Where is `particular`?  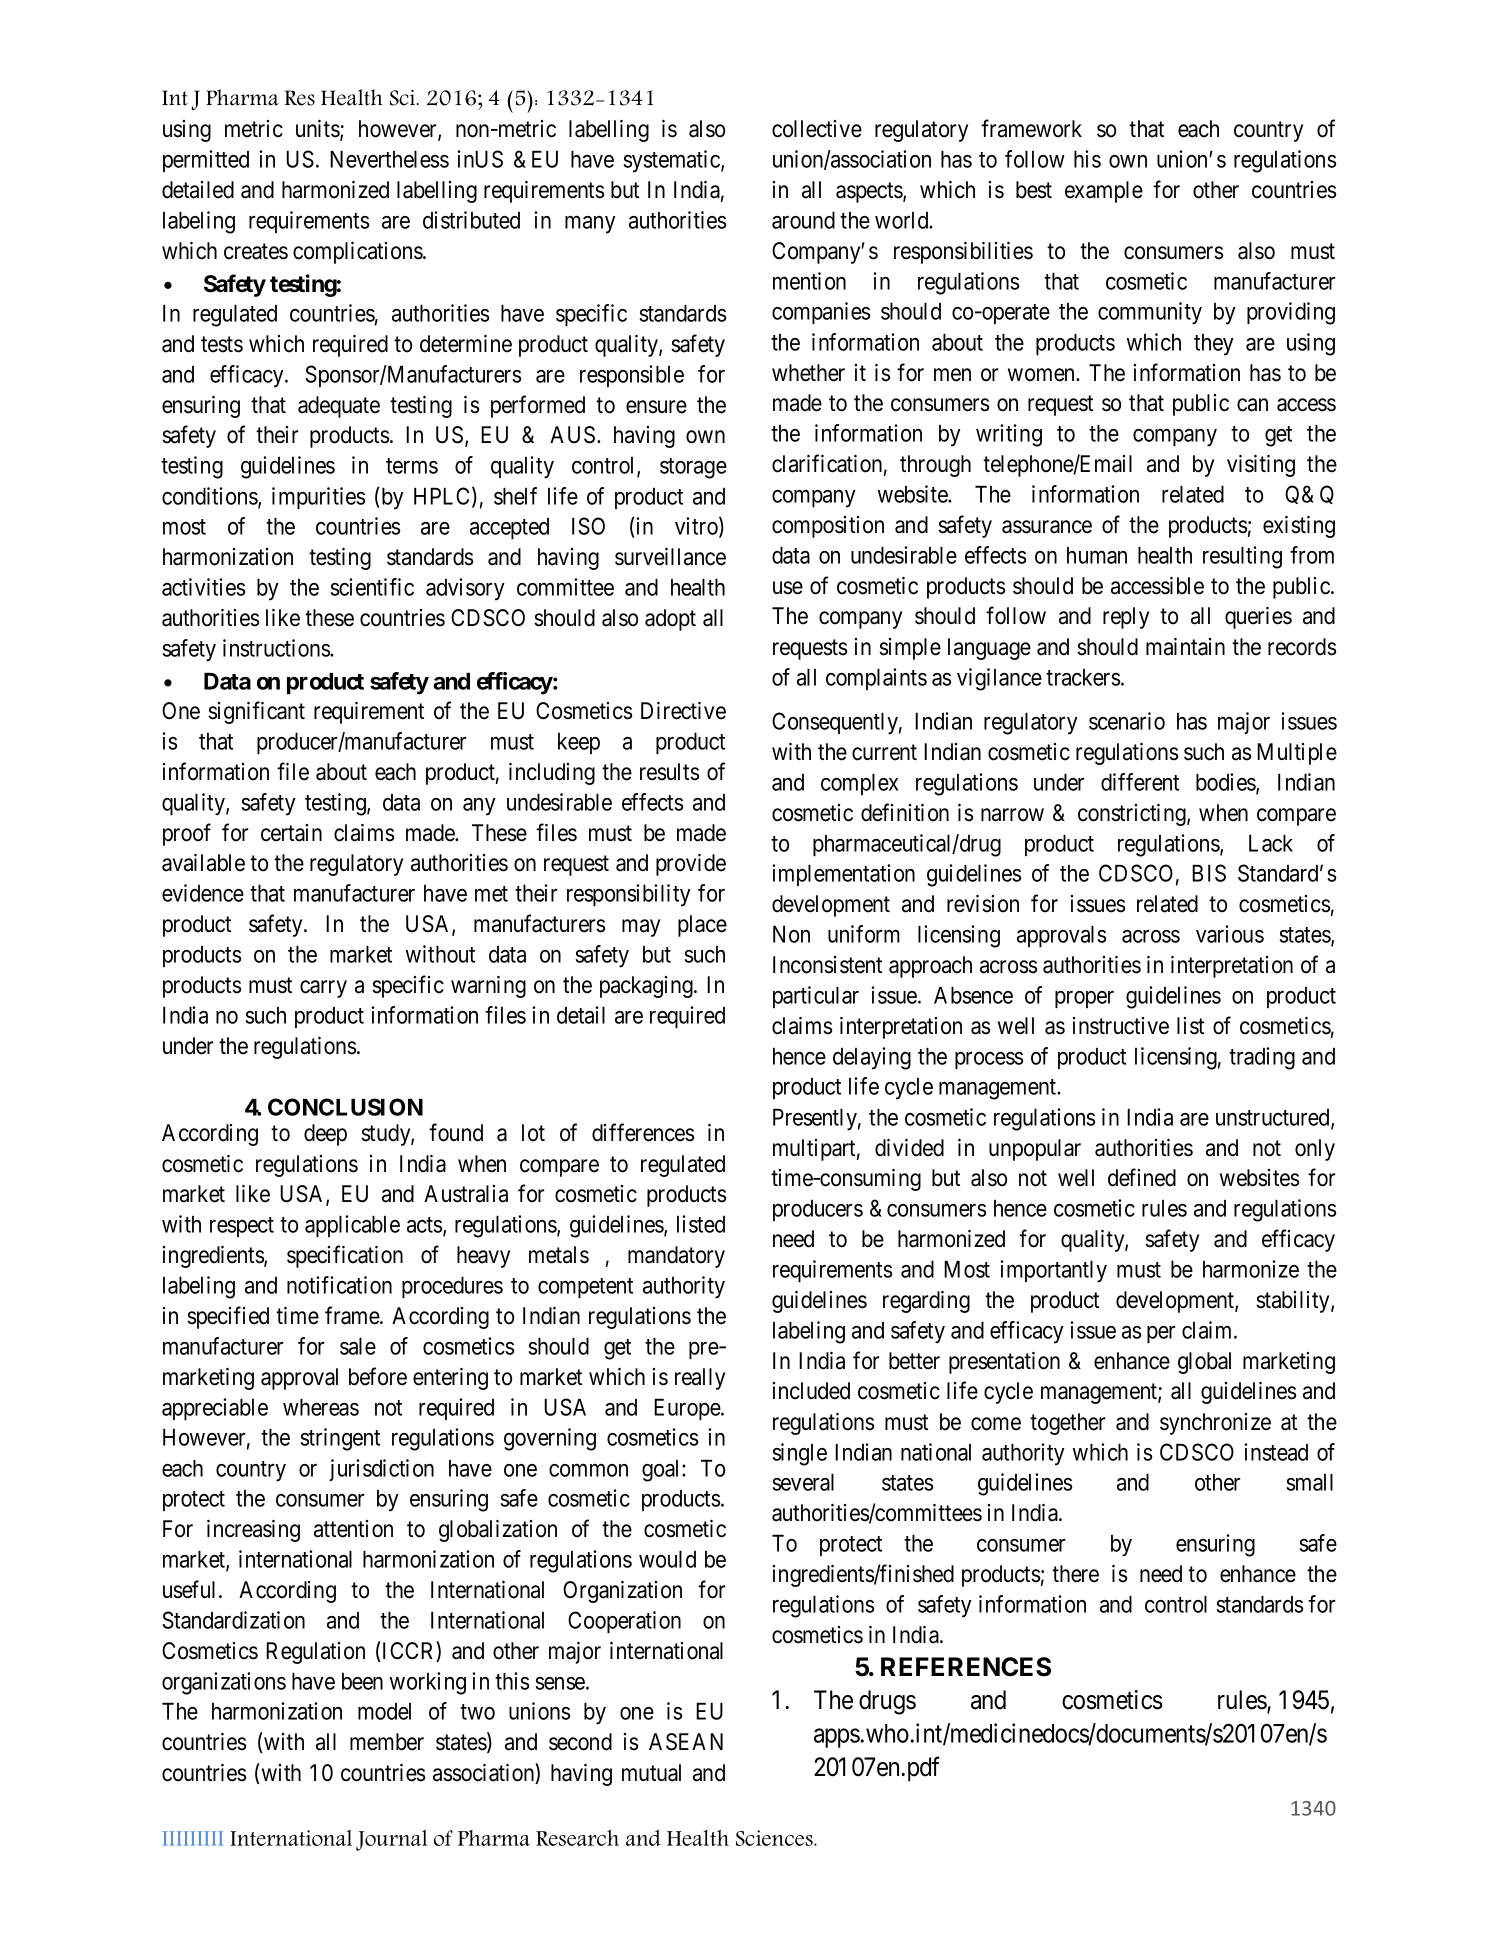 particular is located at coordinates (816, 997).
